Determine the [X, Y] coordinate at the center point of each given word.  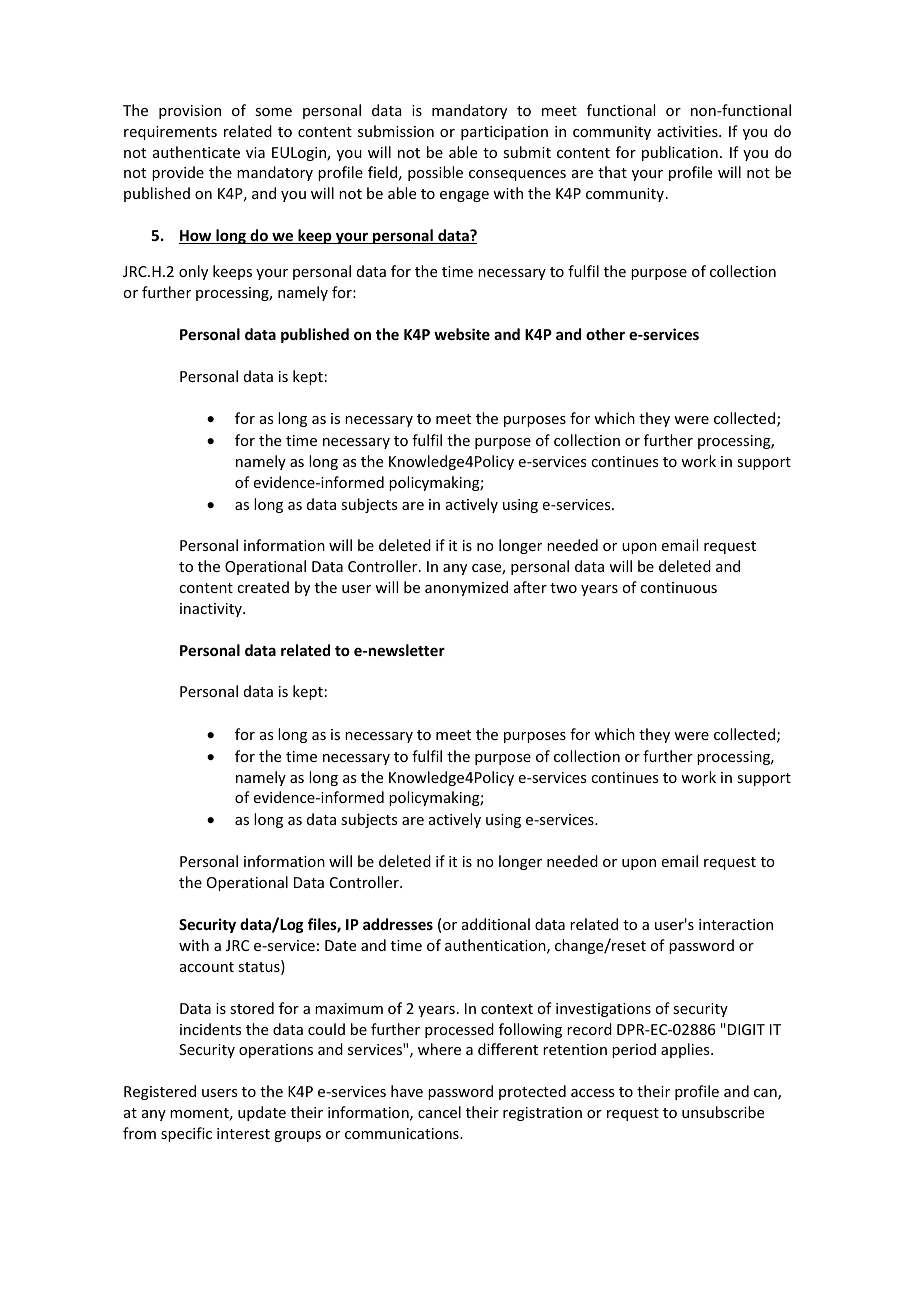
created [263, 587]
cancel [439, 1112]
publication [680, 153]
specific [186, 1134]
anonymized [466, 588]
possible [435, 173]
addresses [398, 924]
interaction [736, 924]
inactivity [212, 610]
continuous [678, 587]
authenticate [196, 152]
